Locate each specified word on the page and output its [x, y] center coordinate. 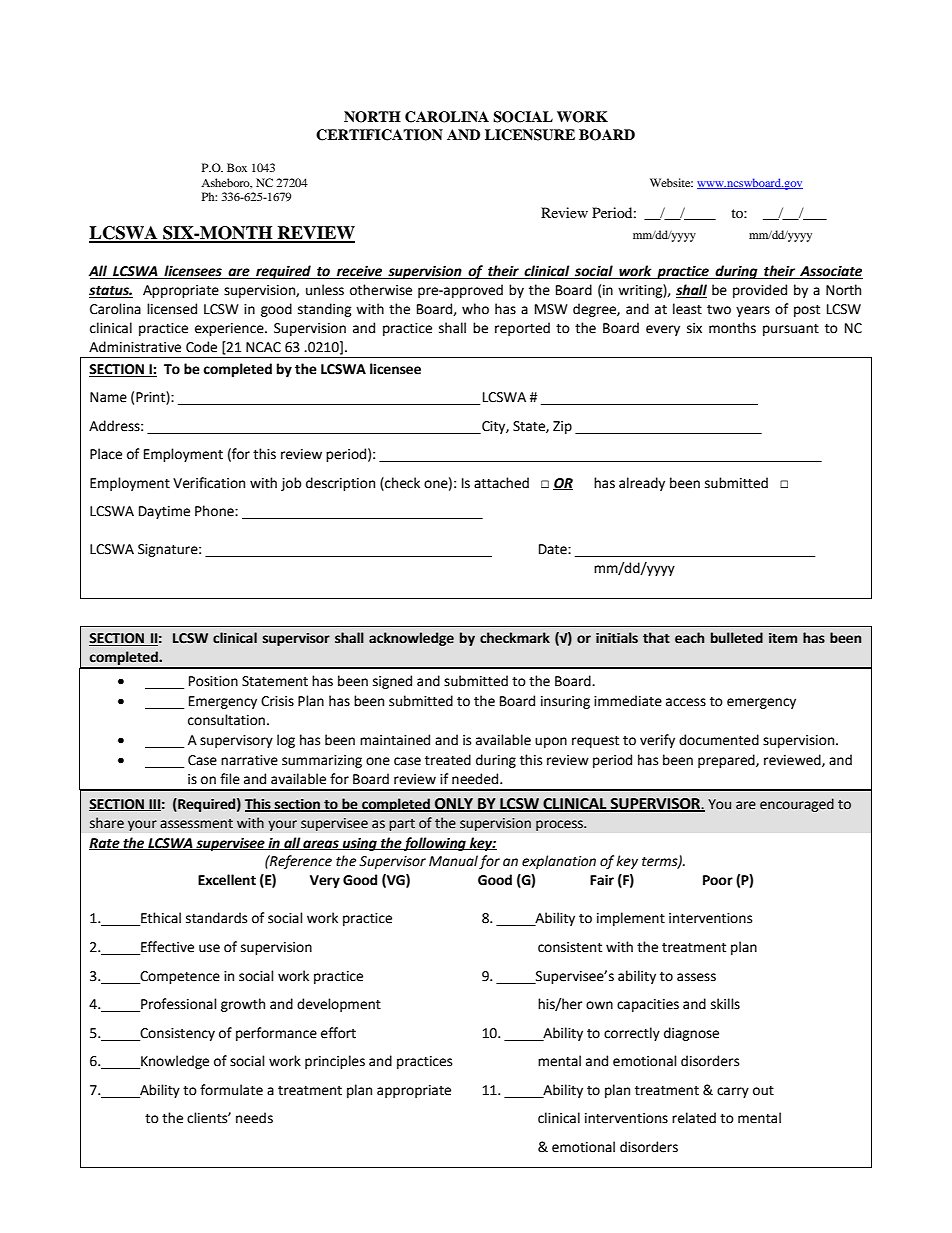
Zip [562, 427]
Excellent [227, 880]
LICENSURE [530, 135]
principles [335, 1062]
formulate [231, 1090]
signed [392, 682]
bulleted [737, 638]
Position [213, 681]
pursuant [791, 330]
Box [237, 167]
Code [201, 347]
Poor [718, 880]
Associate [830, 272]
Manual [453, 861]
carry [733, 1092]
